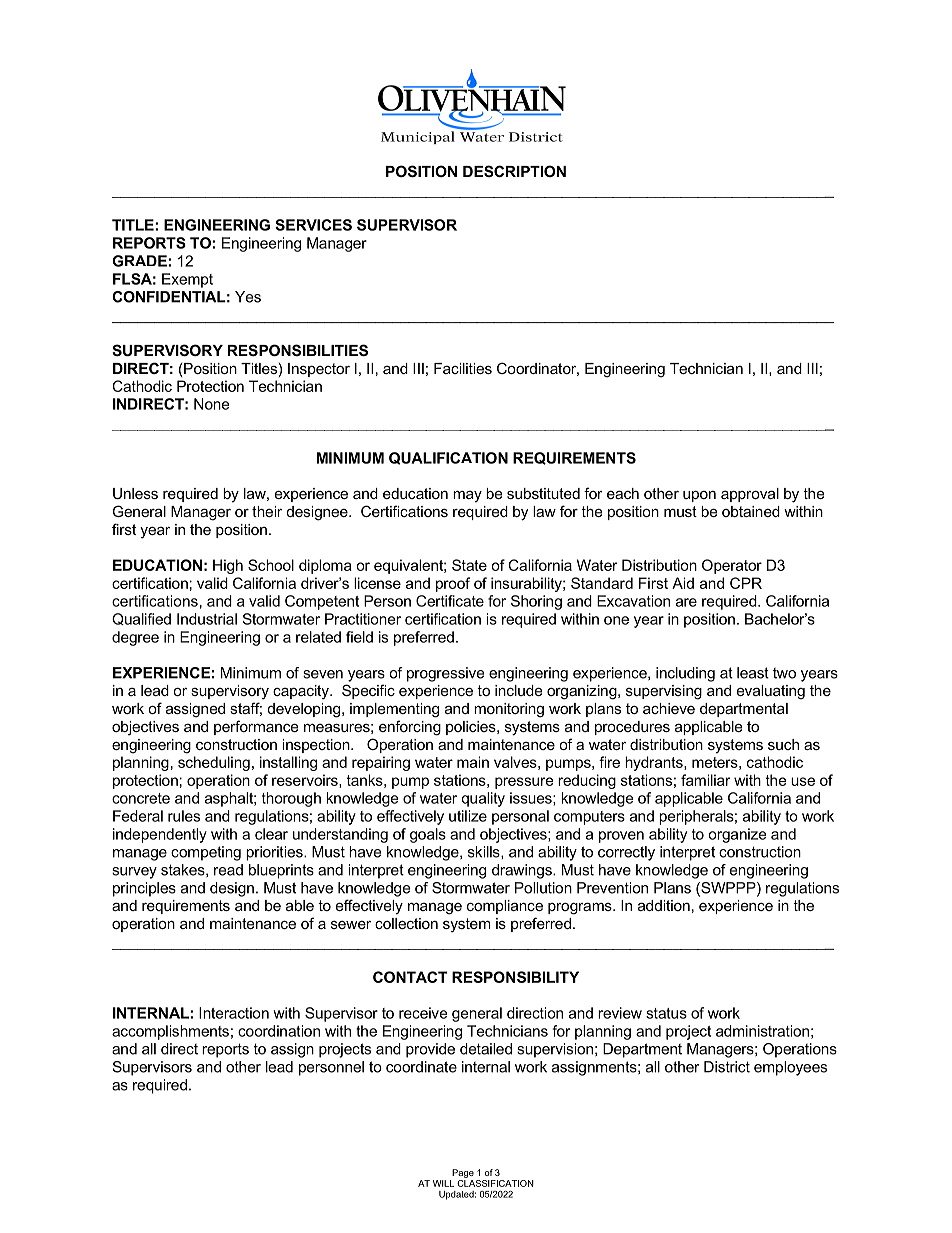 The width and height of the screenshot is (952, 1233). What do you see at coordinates (448, 458) in the screenshot?
I see `QUALIFICATION` at bounding box center [448, 458].
